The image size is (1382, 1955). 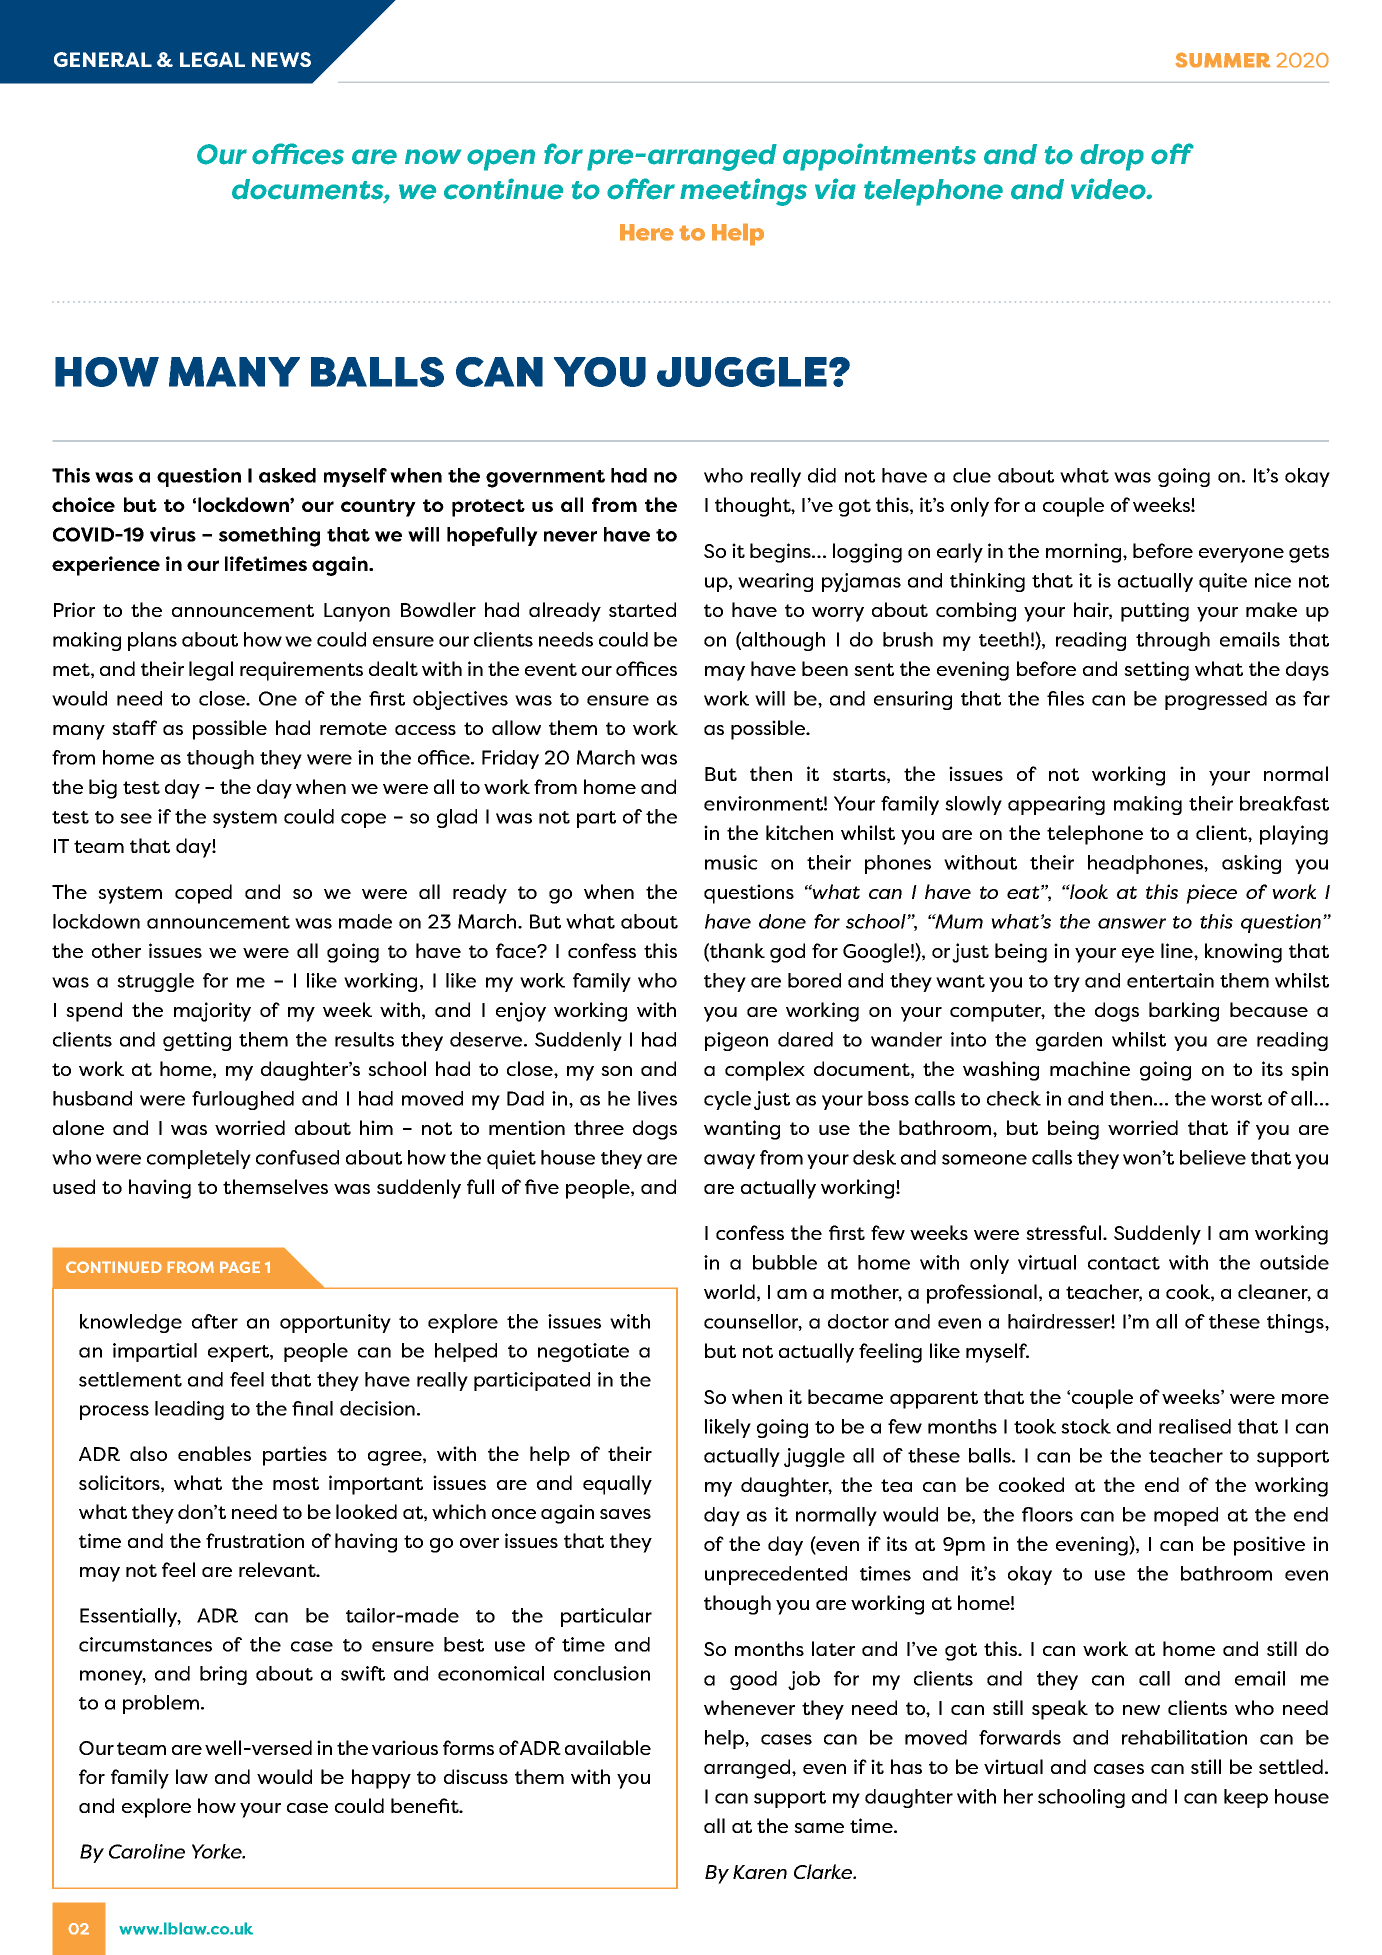 I want to click on drop, so click(x=1112, y=157).
